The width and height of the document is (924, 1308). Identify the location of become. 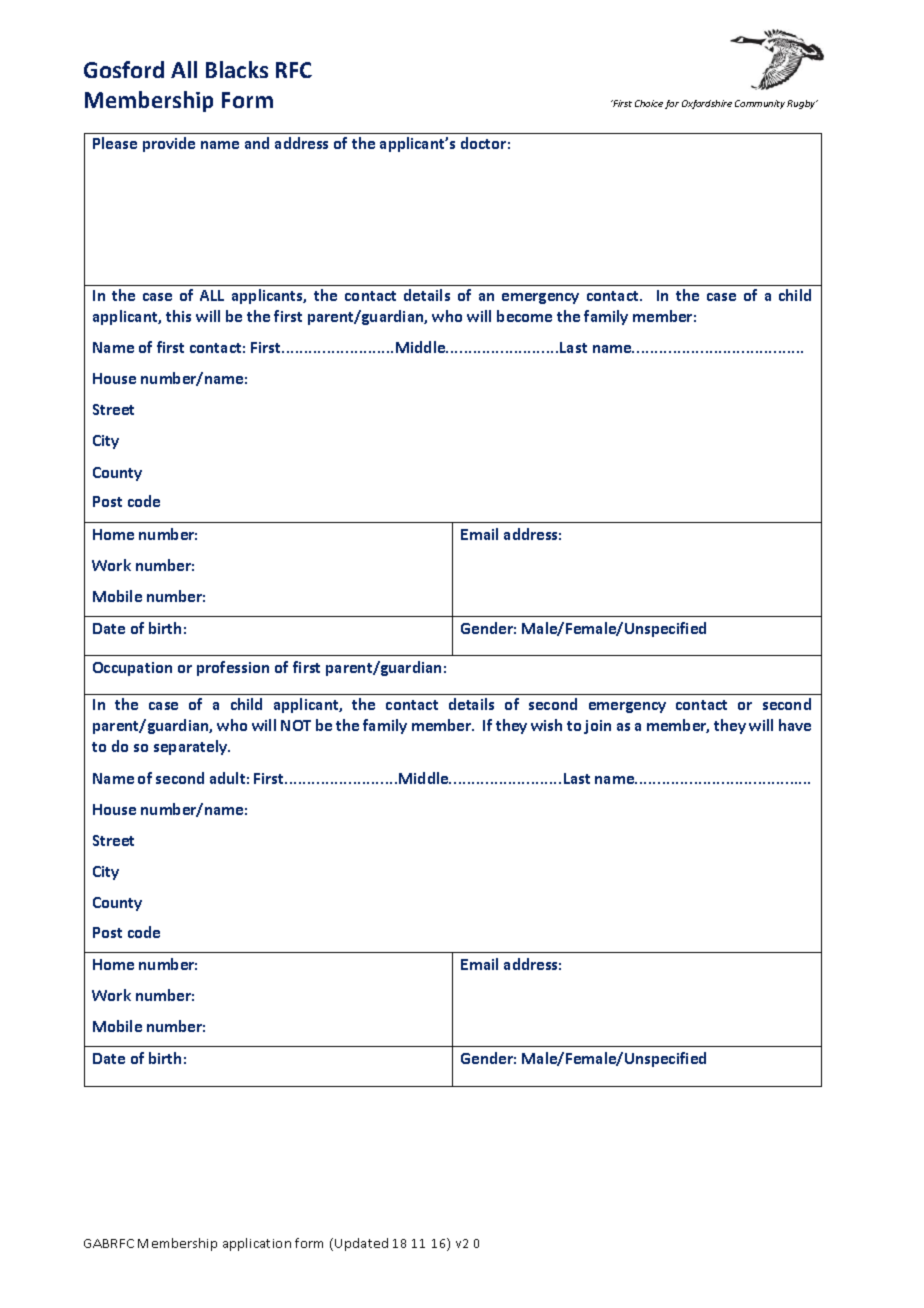
(524, 316).
